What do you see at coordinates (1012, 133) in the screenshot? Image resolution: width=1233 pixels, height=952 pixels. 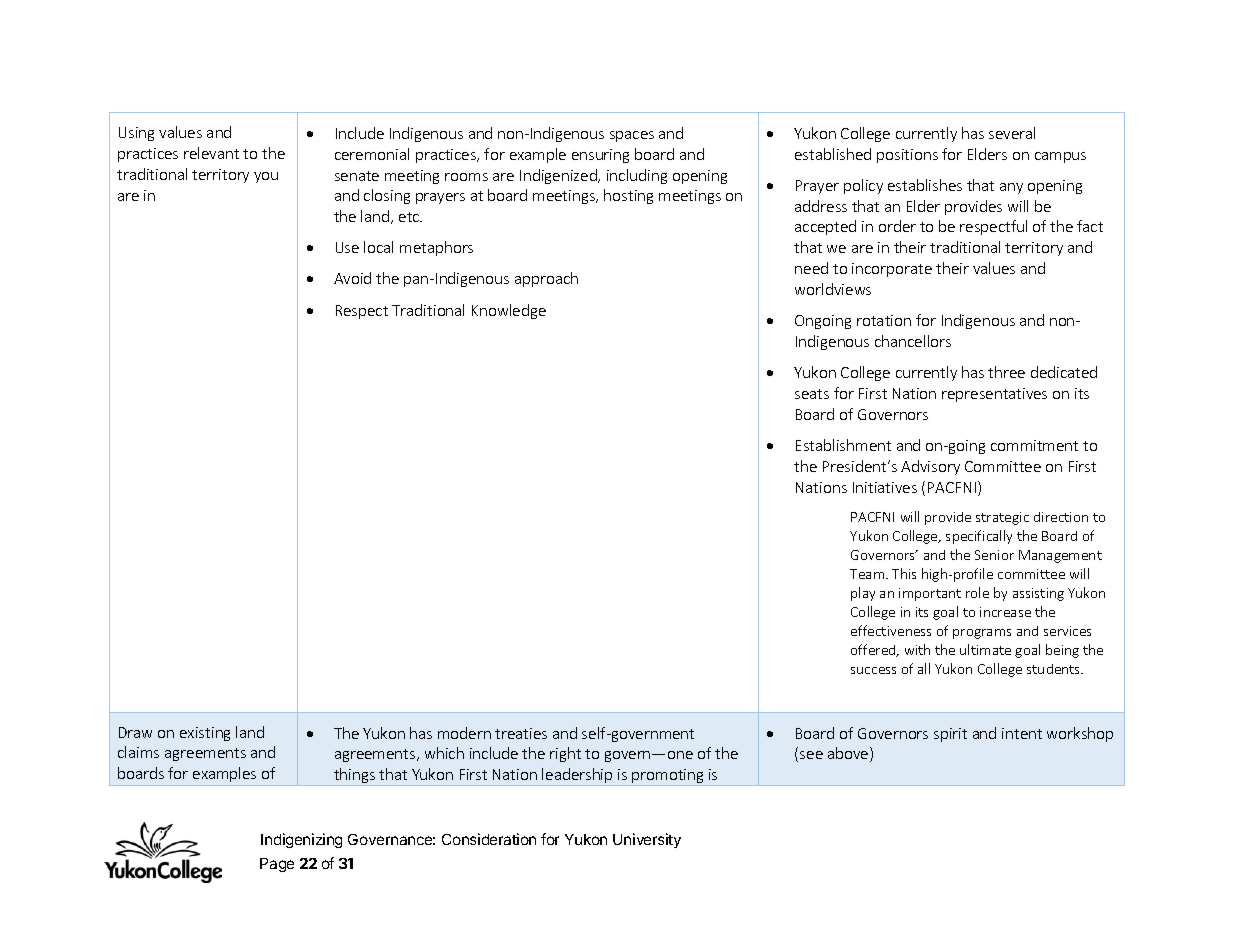 I see `several` at bounding box center [1012, 133].
